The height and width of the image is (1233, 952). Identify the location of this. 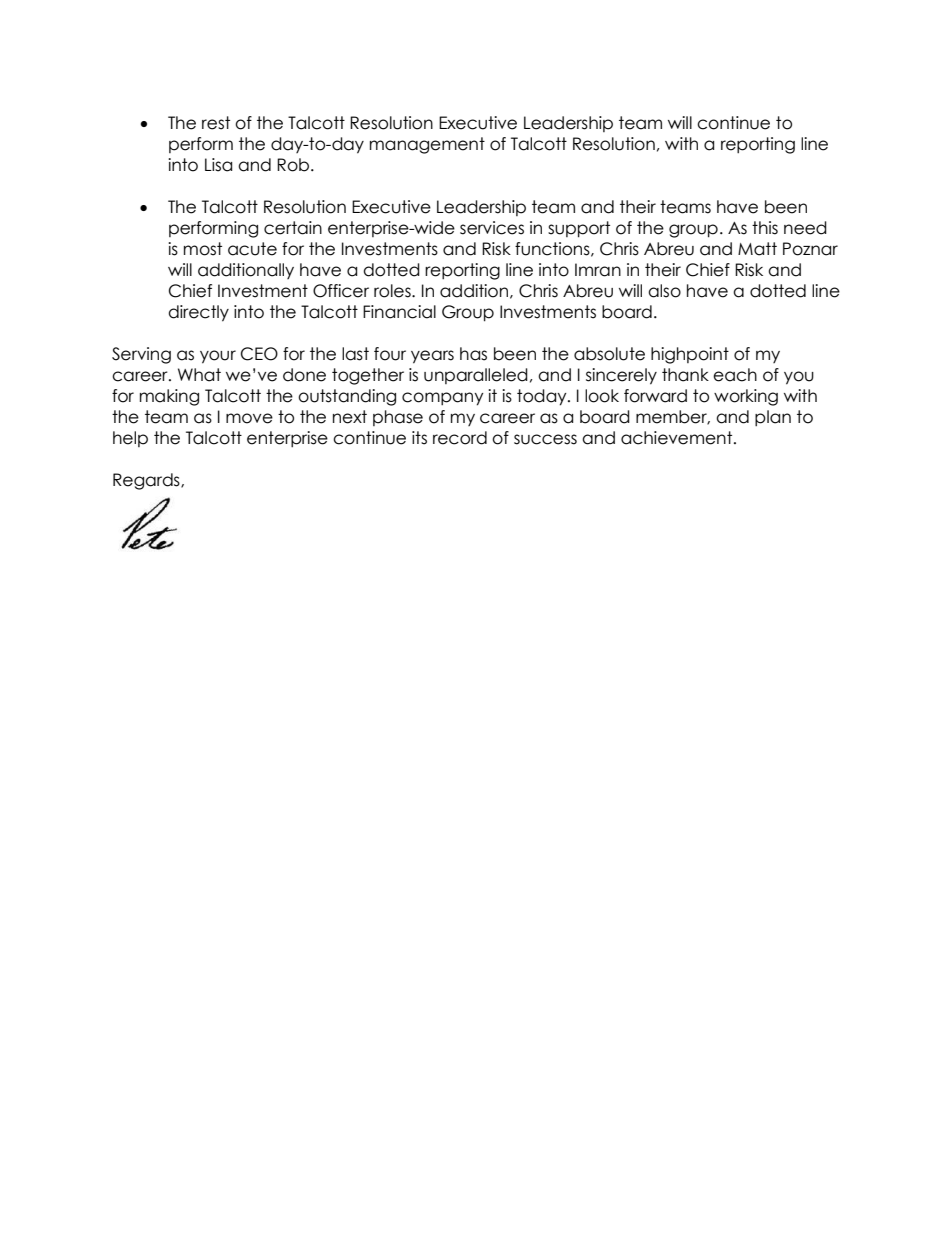
(765, 228).
